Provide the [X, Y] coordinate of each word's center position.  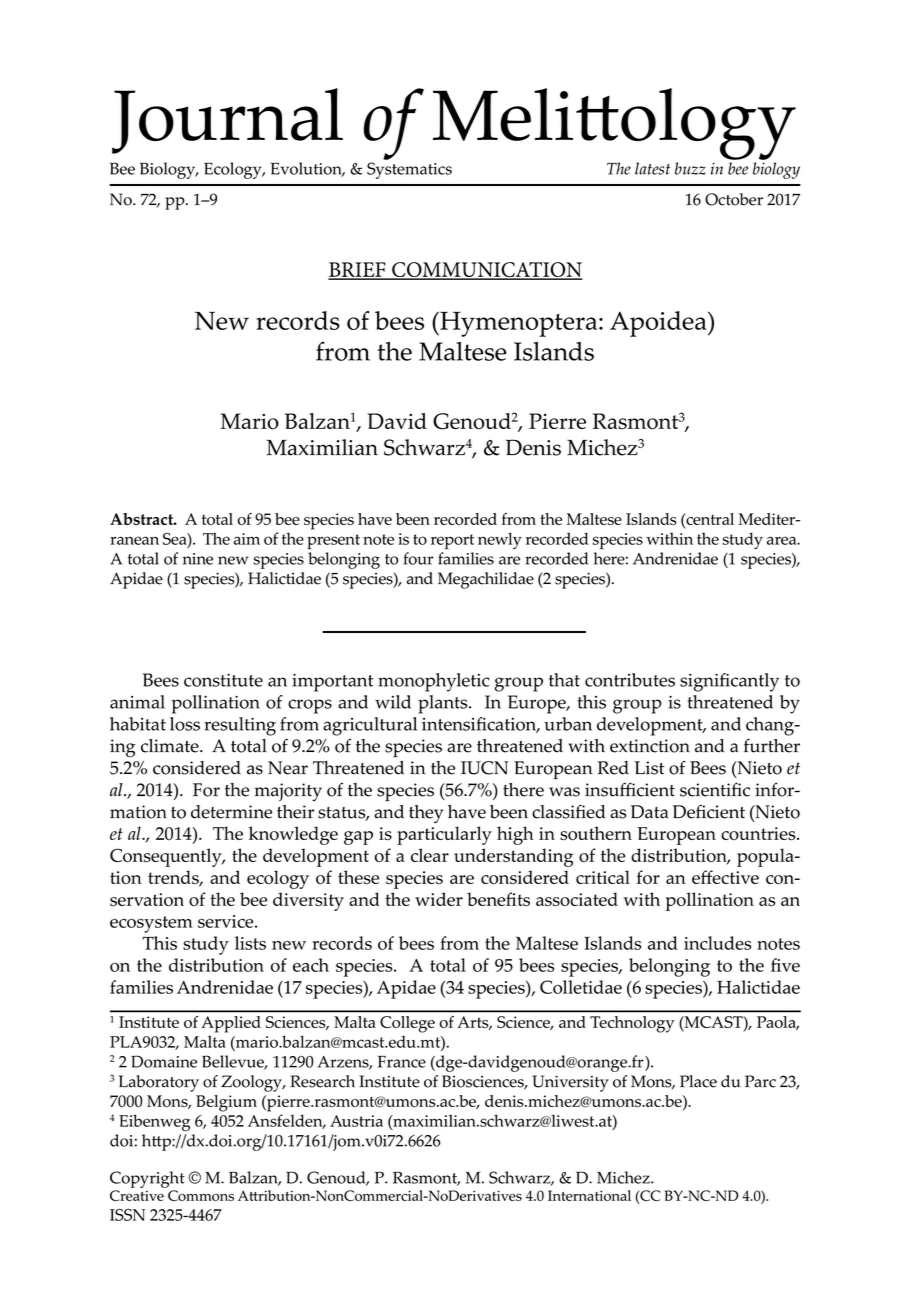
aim [247, 539]
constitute [223, 680]
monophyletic [433, 682]
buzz [690, 168]
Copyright [147, 1179]
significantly [729, 682]
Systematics [409, 170]
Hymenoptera [519, 324]
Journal [227, 121]
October [734, 199]
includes [717, 943]
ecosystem [151, 924]
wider [439, 899]
